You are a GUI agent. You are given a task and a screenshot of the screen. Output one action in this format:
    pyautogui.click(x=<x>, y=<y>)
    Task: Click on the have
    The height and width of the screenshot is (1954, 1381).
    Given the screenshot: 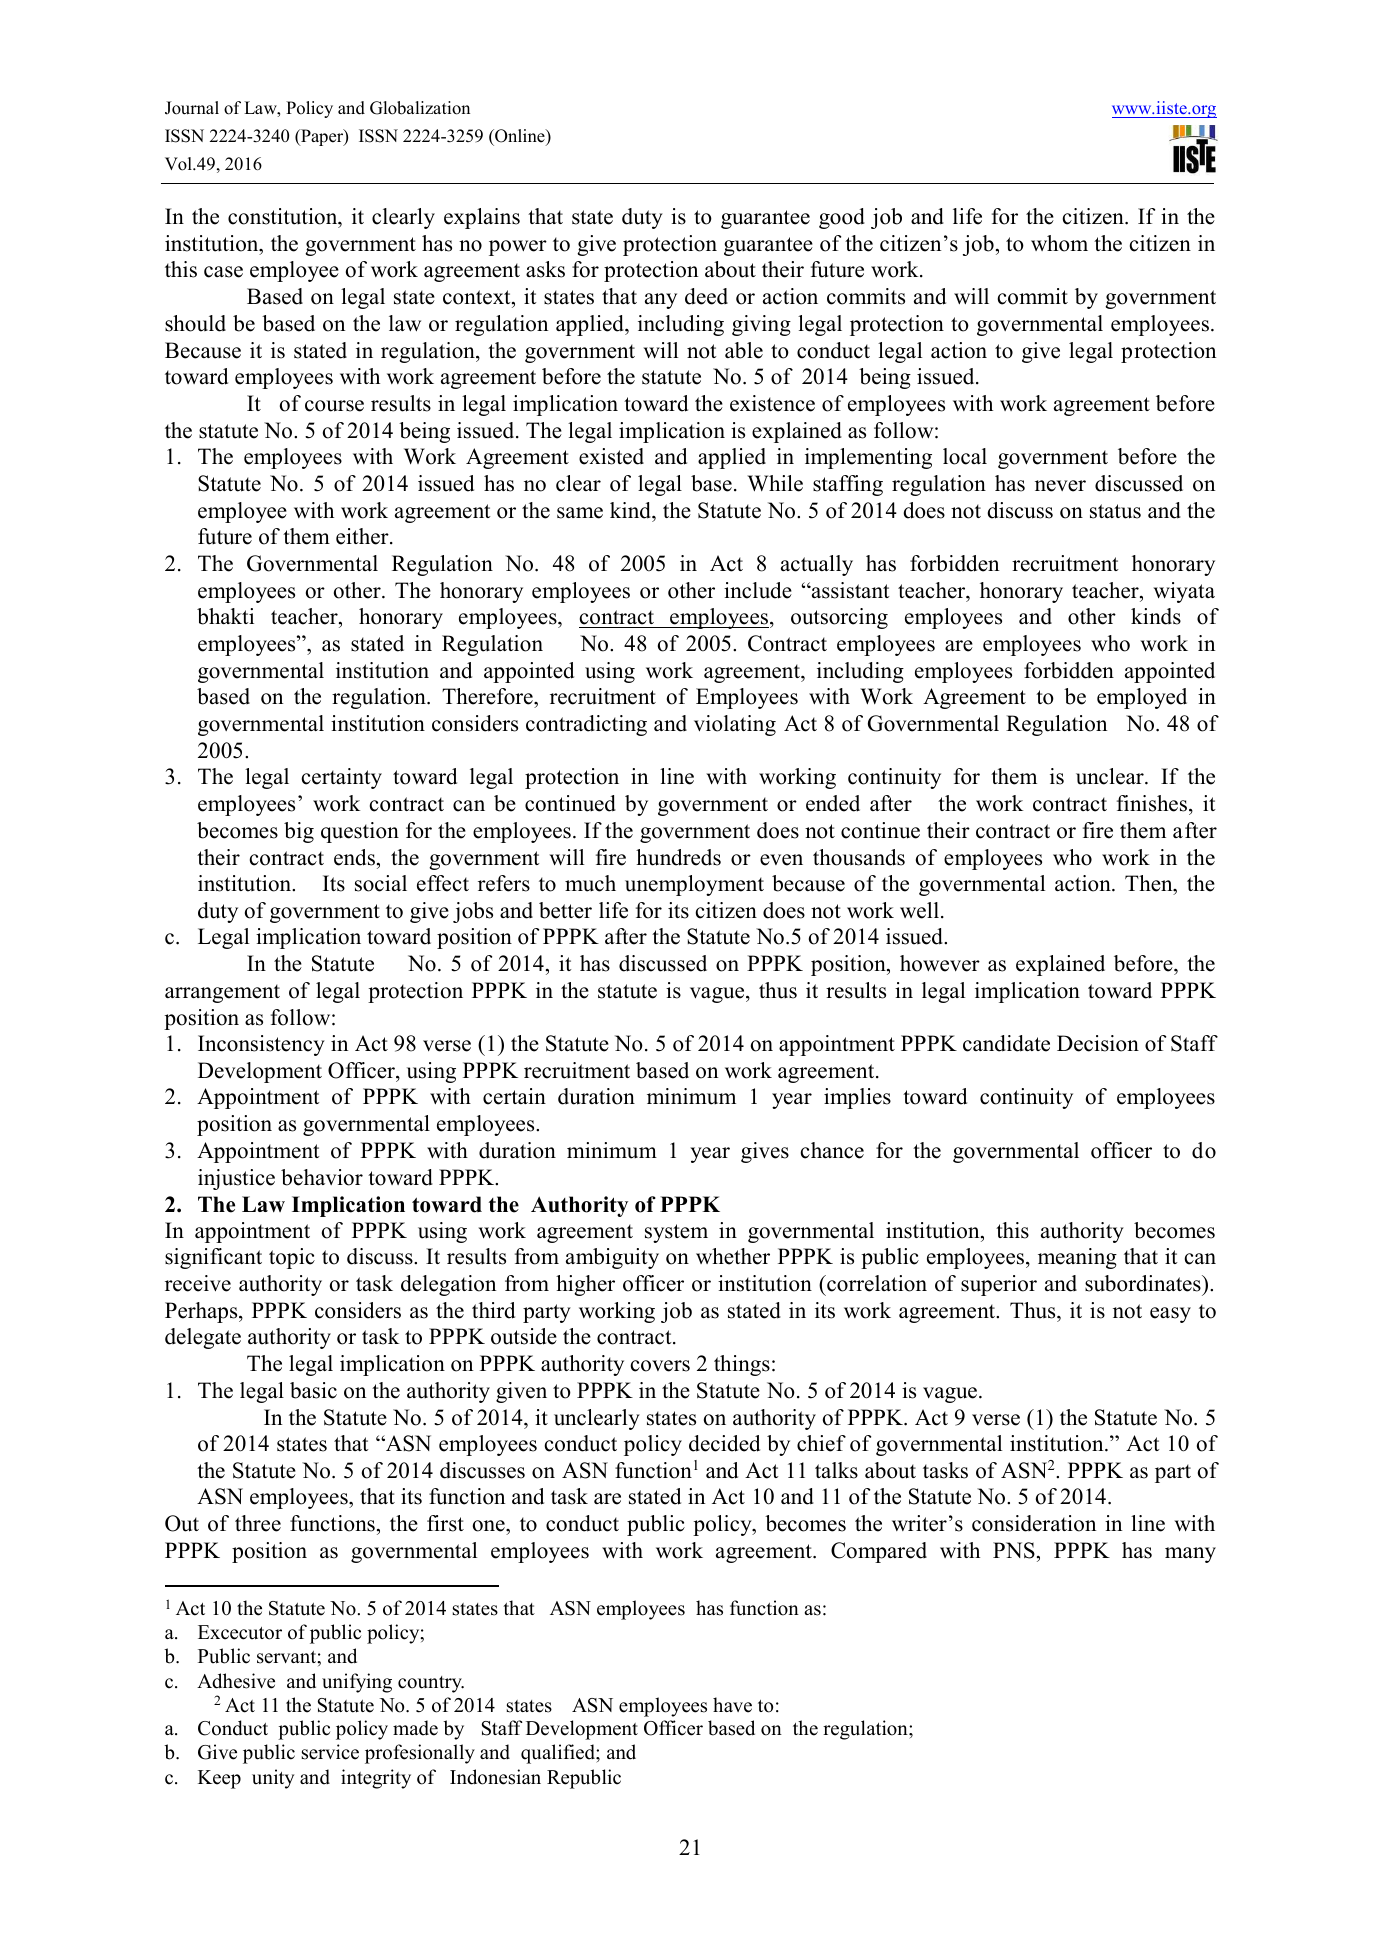 What is the action you would take?
    pyautogui.click(x=732, y=1705)
